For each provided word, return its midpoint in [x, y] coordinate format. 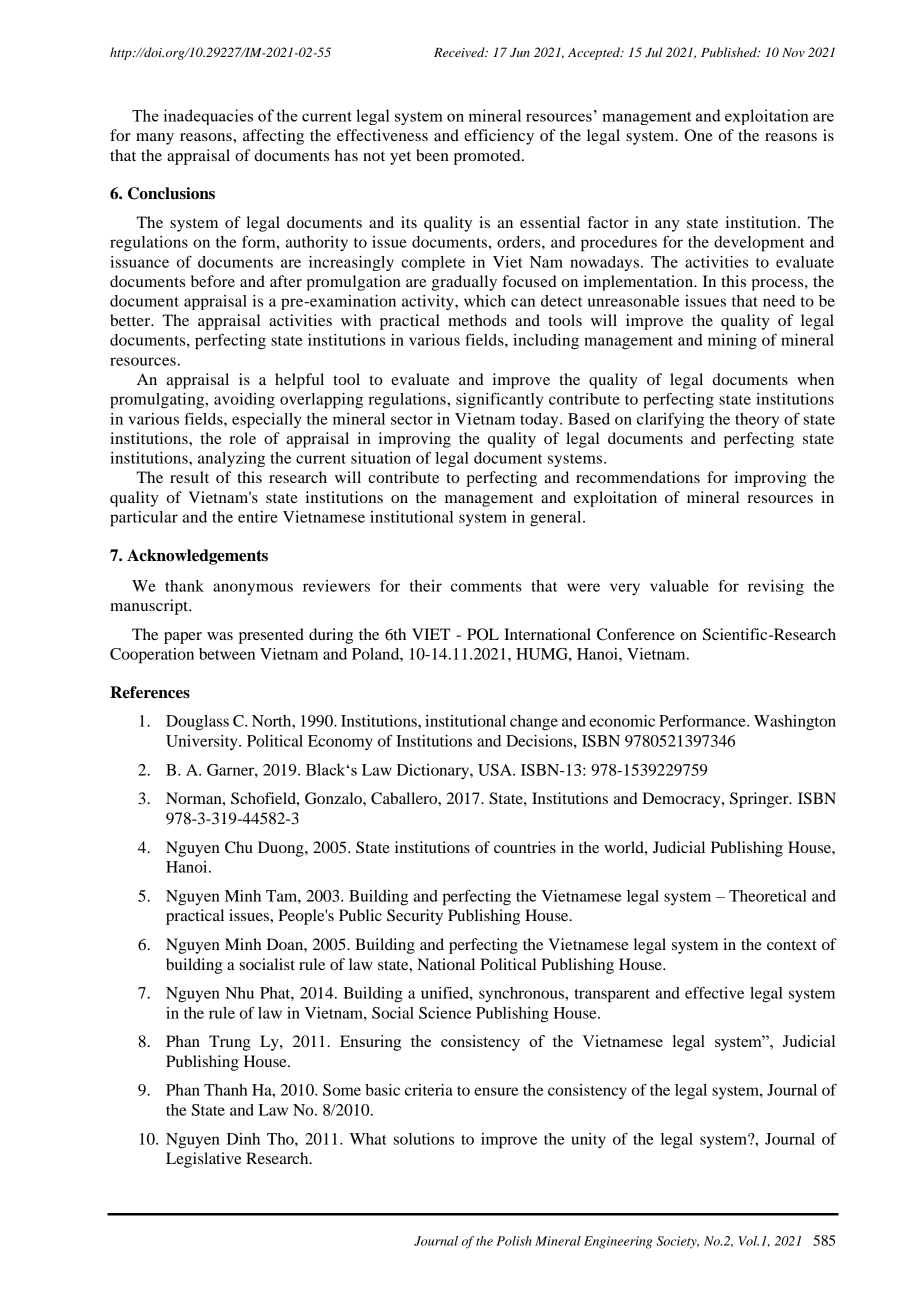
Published [730, 52]
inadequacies [208, 117]
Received [460, 52]
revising [776, 588]
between [227, 654]
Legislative [204, 1160]
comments [486, 587]
